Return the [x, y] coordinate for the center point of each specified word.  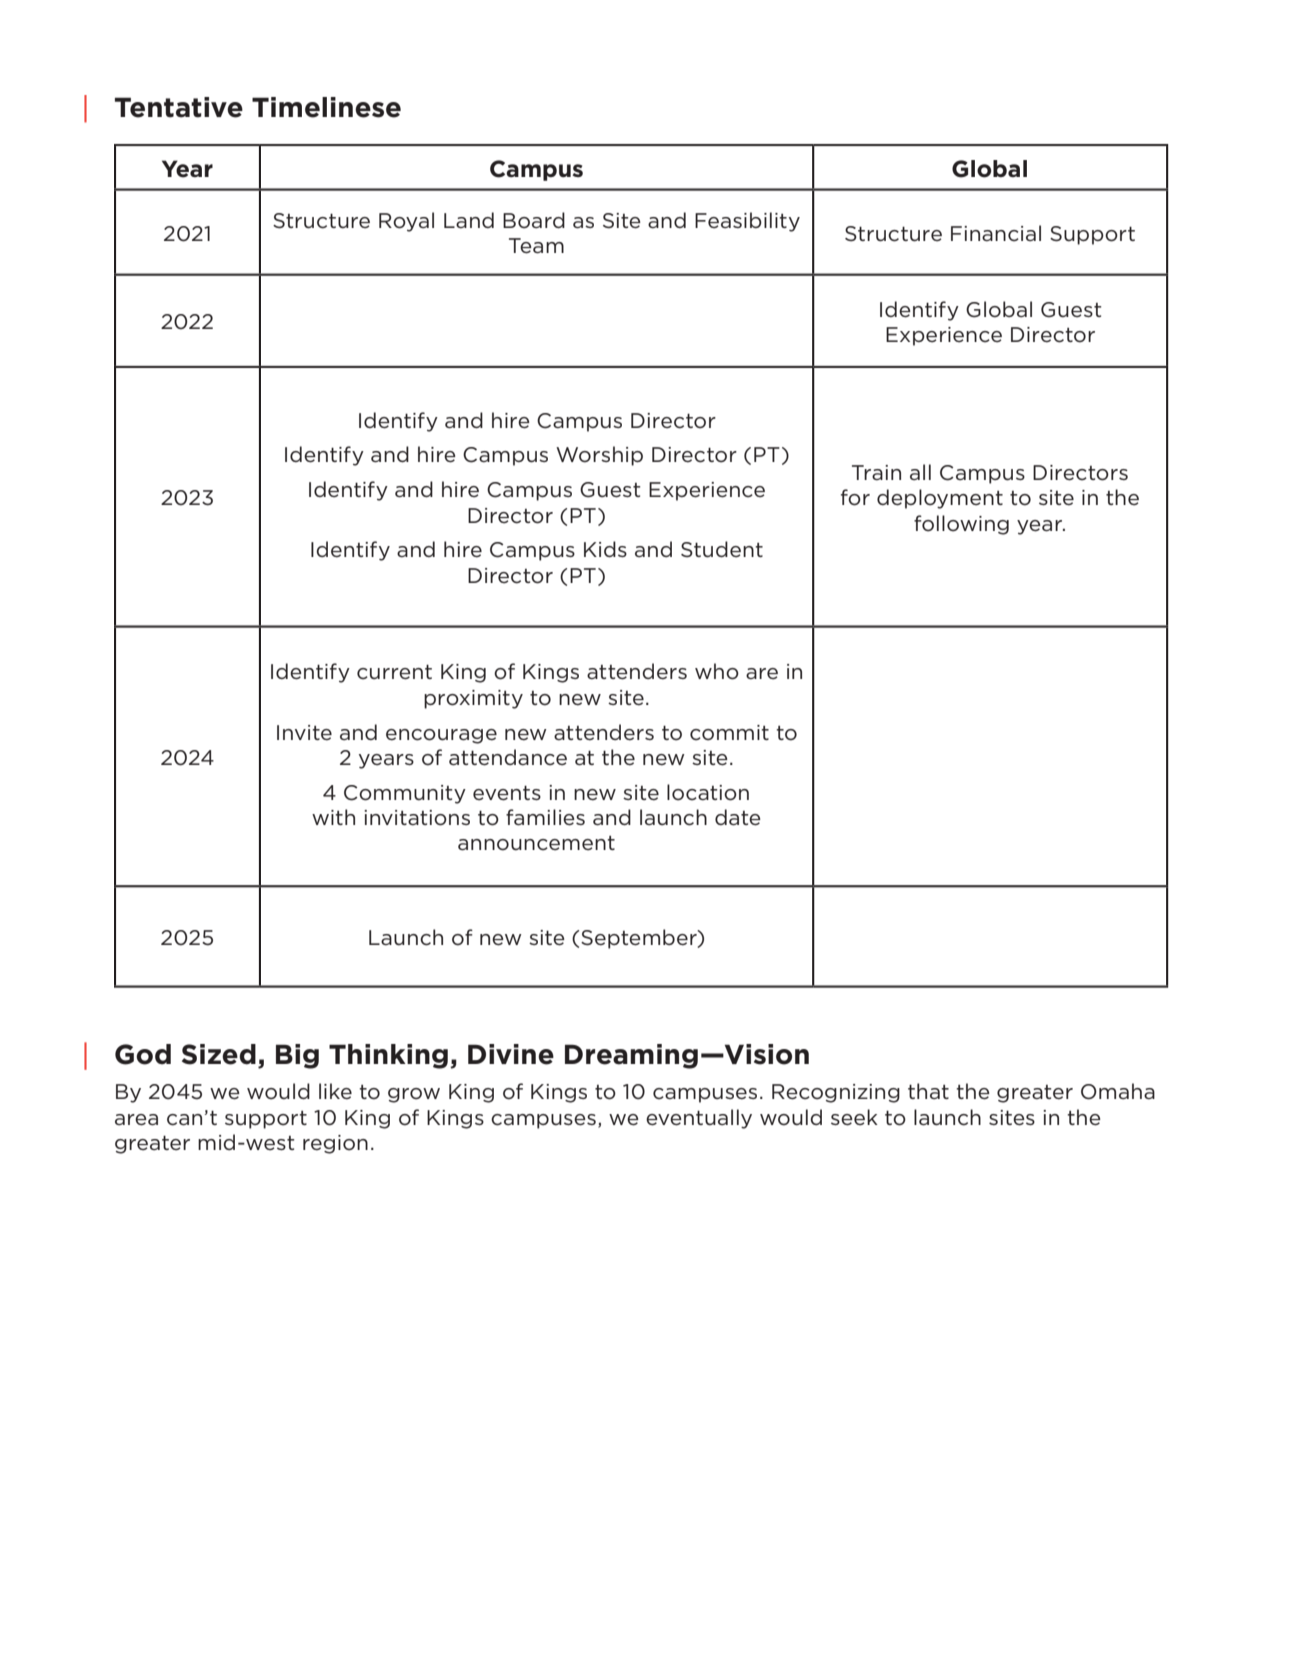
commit [729, 733]
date [738, 817]
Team [536, 246]
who [717, 671]
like [335, 1091]
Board [534, 220]
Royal [406, 222]
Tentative [179, 107]
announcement [536, 843]
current [394, 672]
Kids [605, 549]
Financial [996, 233]
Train [876, 472]
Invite [304, 733]
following [961, 525]
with [333, 817]
